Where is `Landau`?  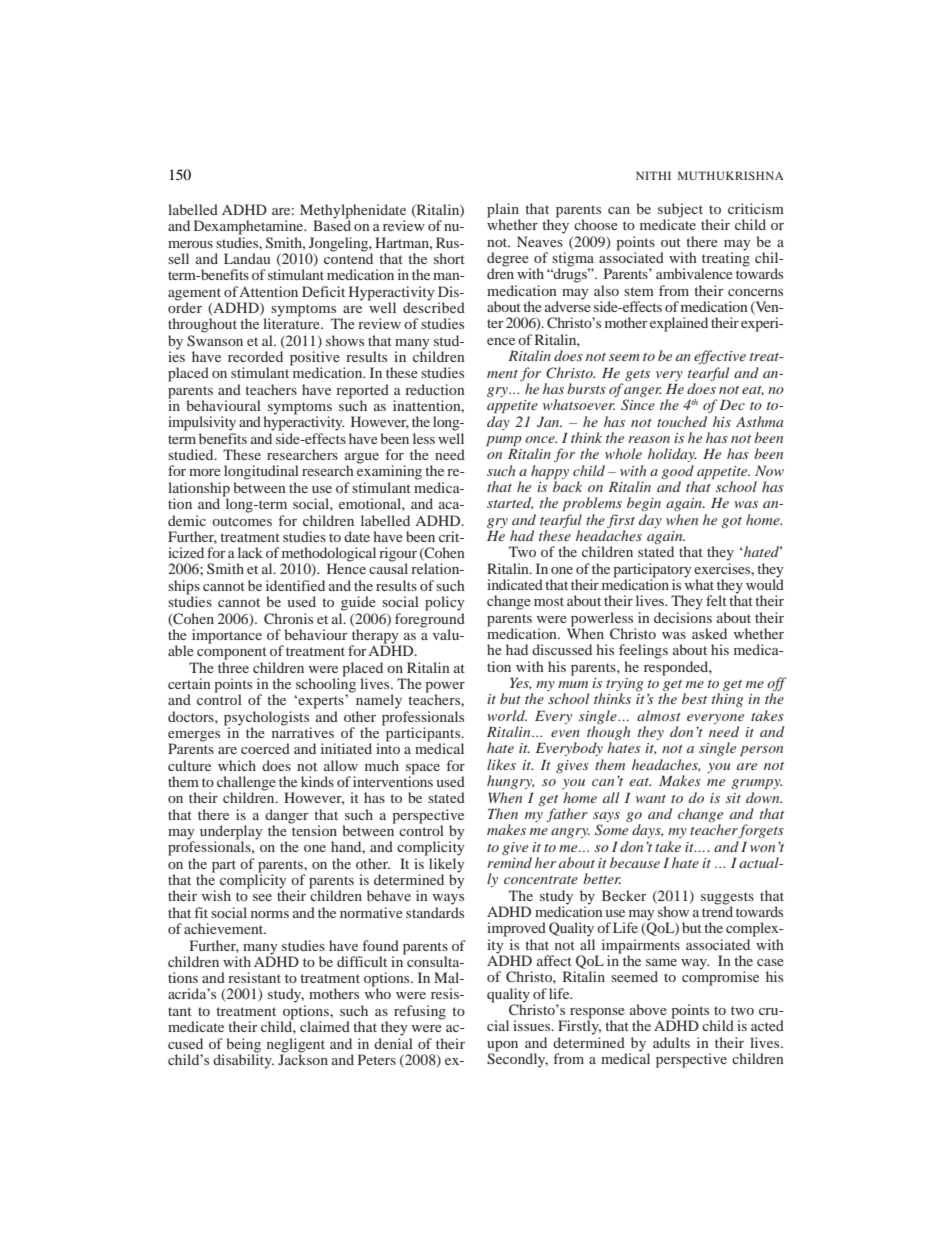 Landau is located at coordinates (247, 258).
